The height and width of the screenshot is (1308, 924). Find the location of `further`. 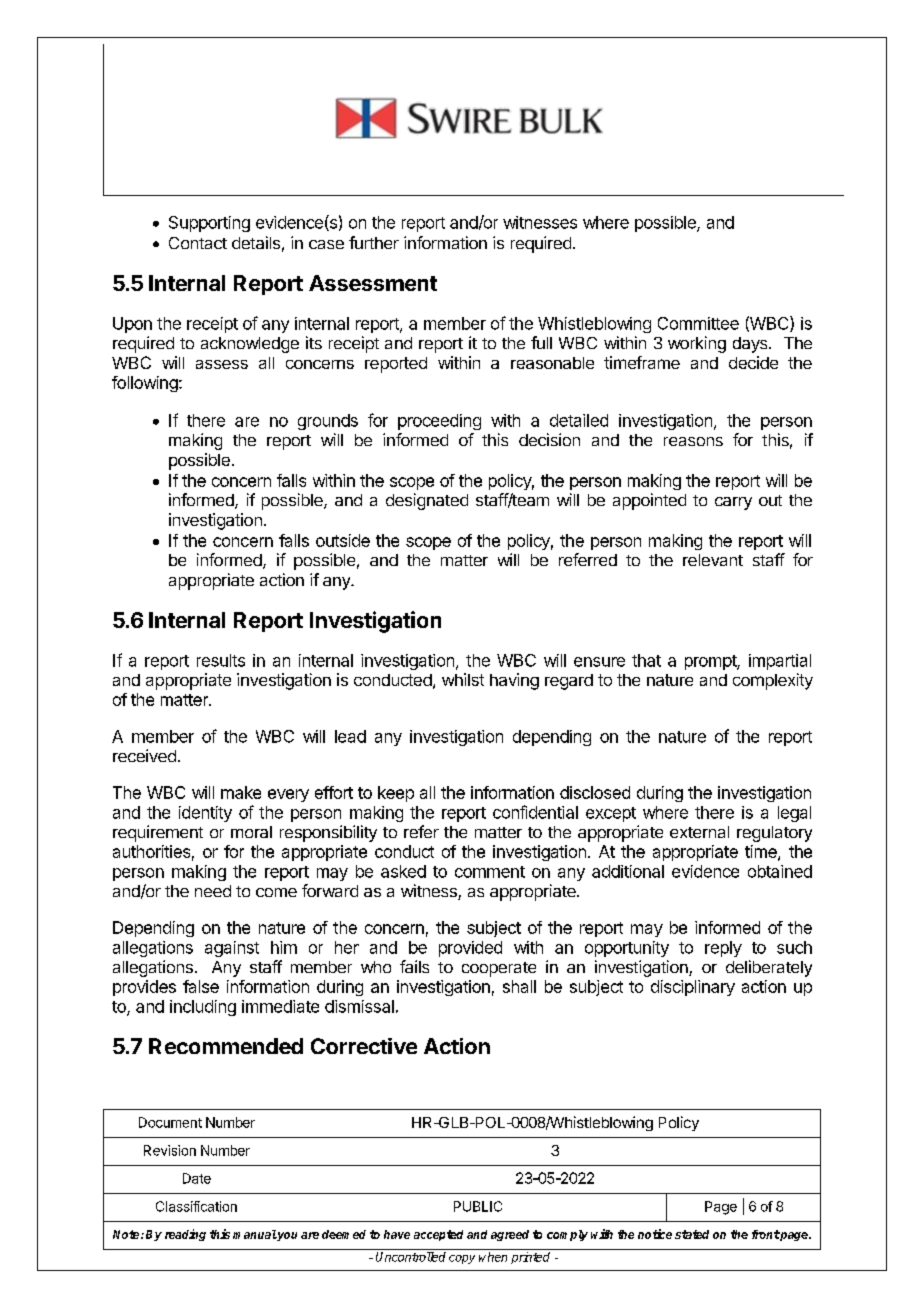

further is located at coordinates (374, 242).
